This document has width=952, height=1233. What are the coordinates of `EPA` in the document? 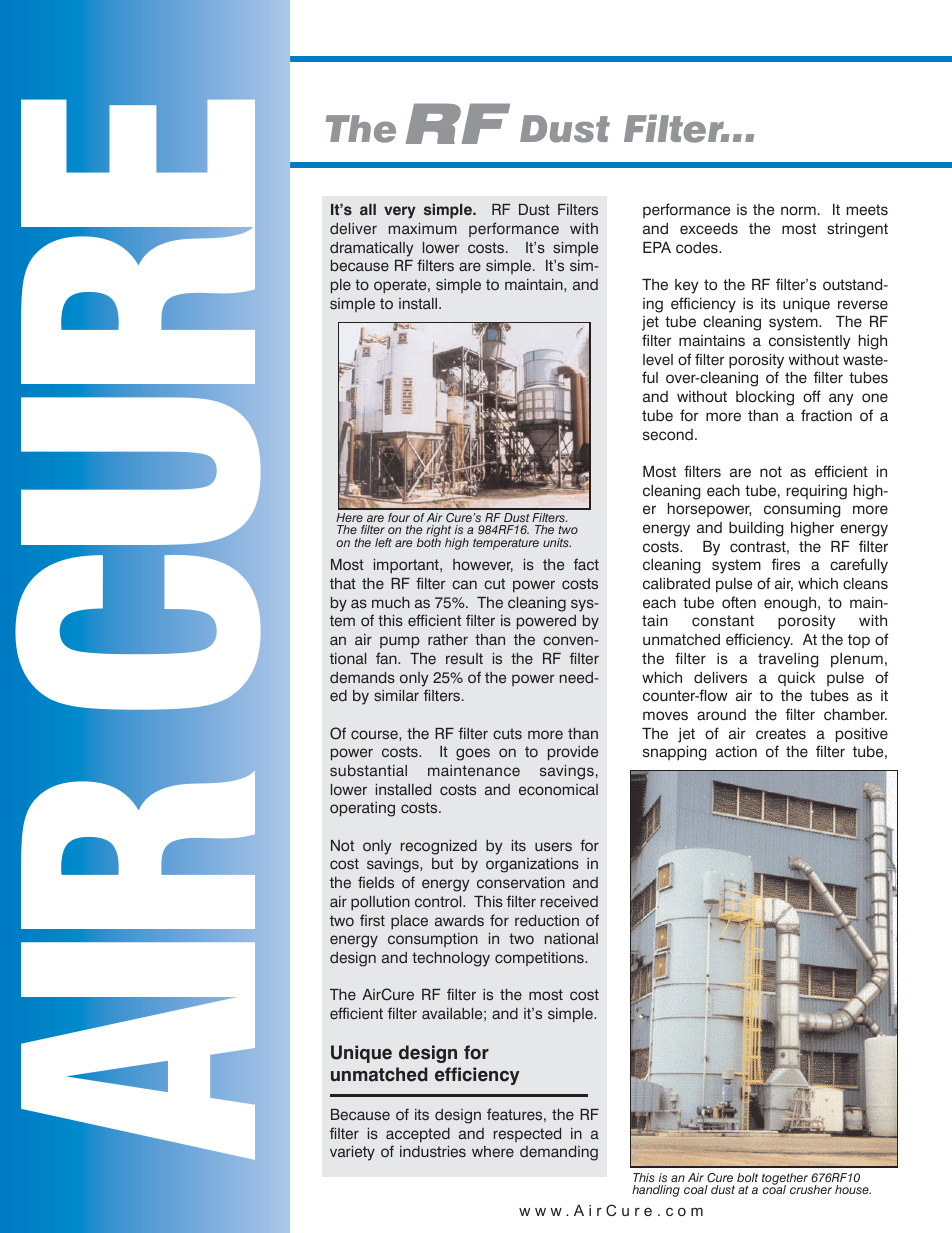 It's located at (657, 247).
